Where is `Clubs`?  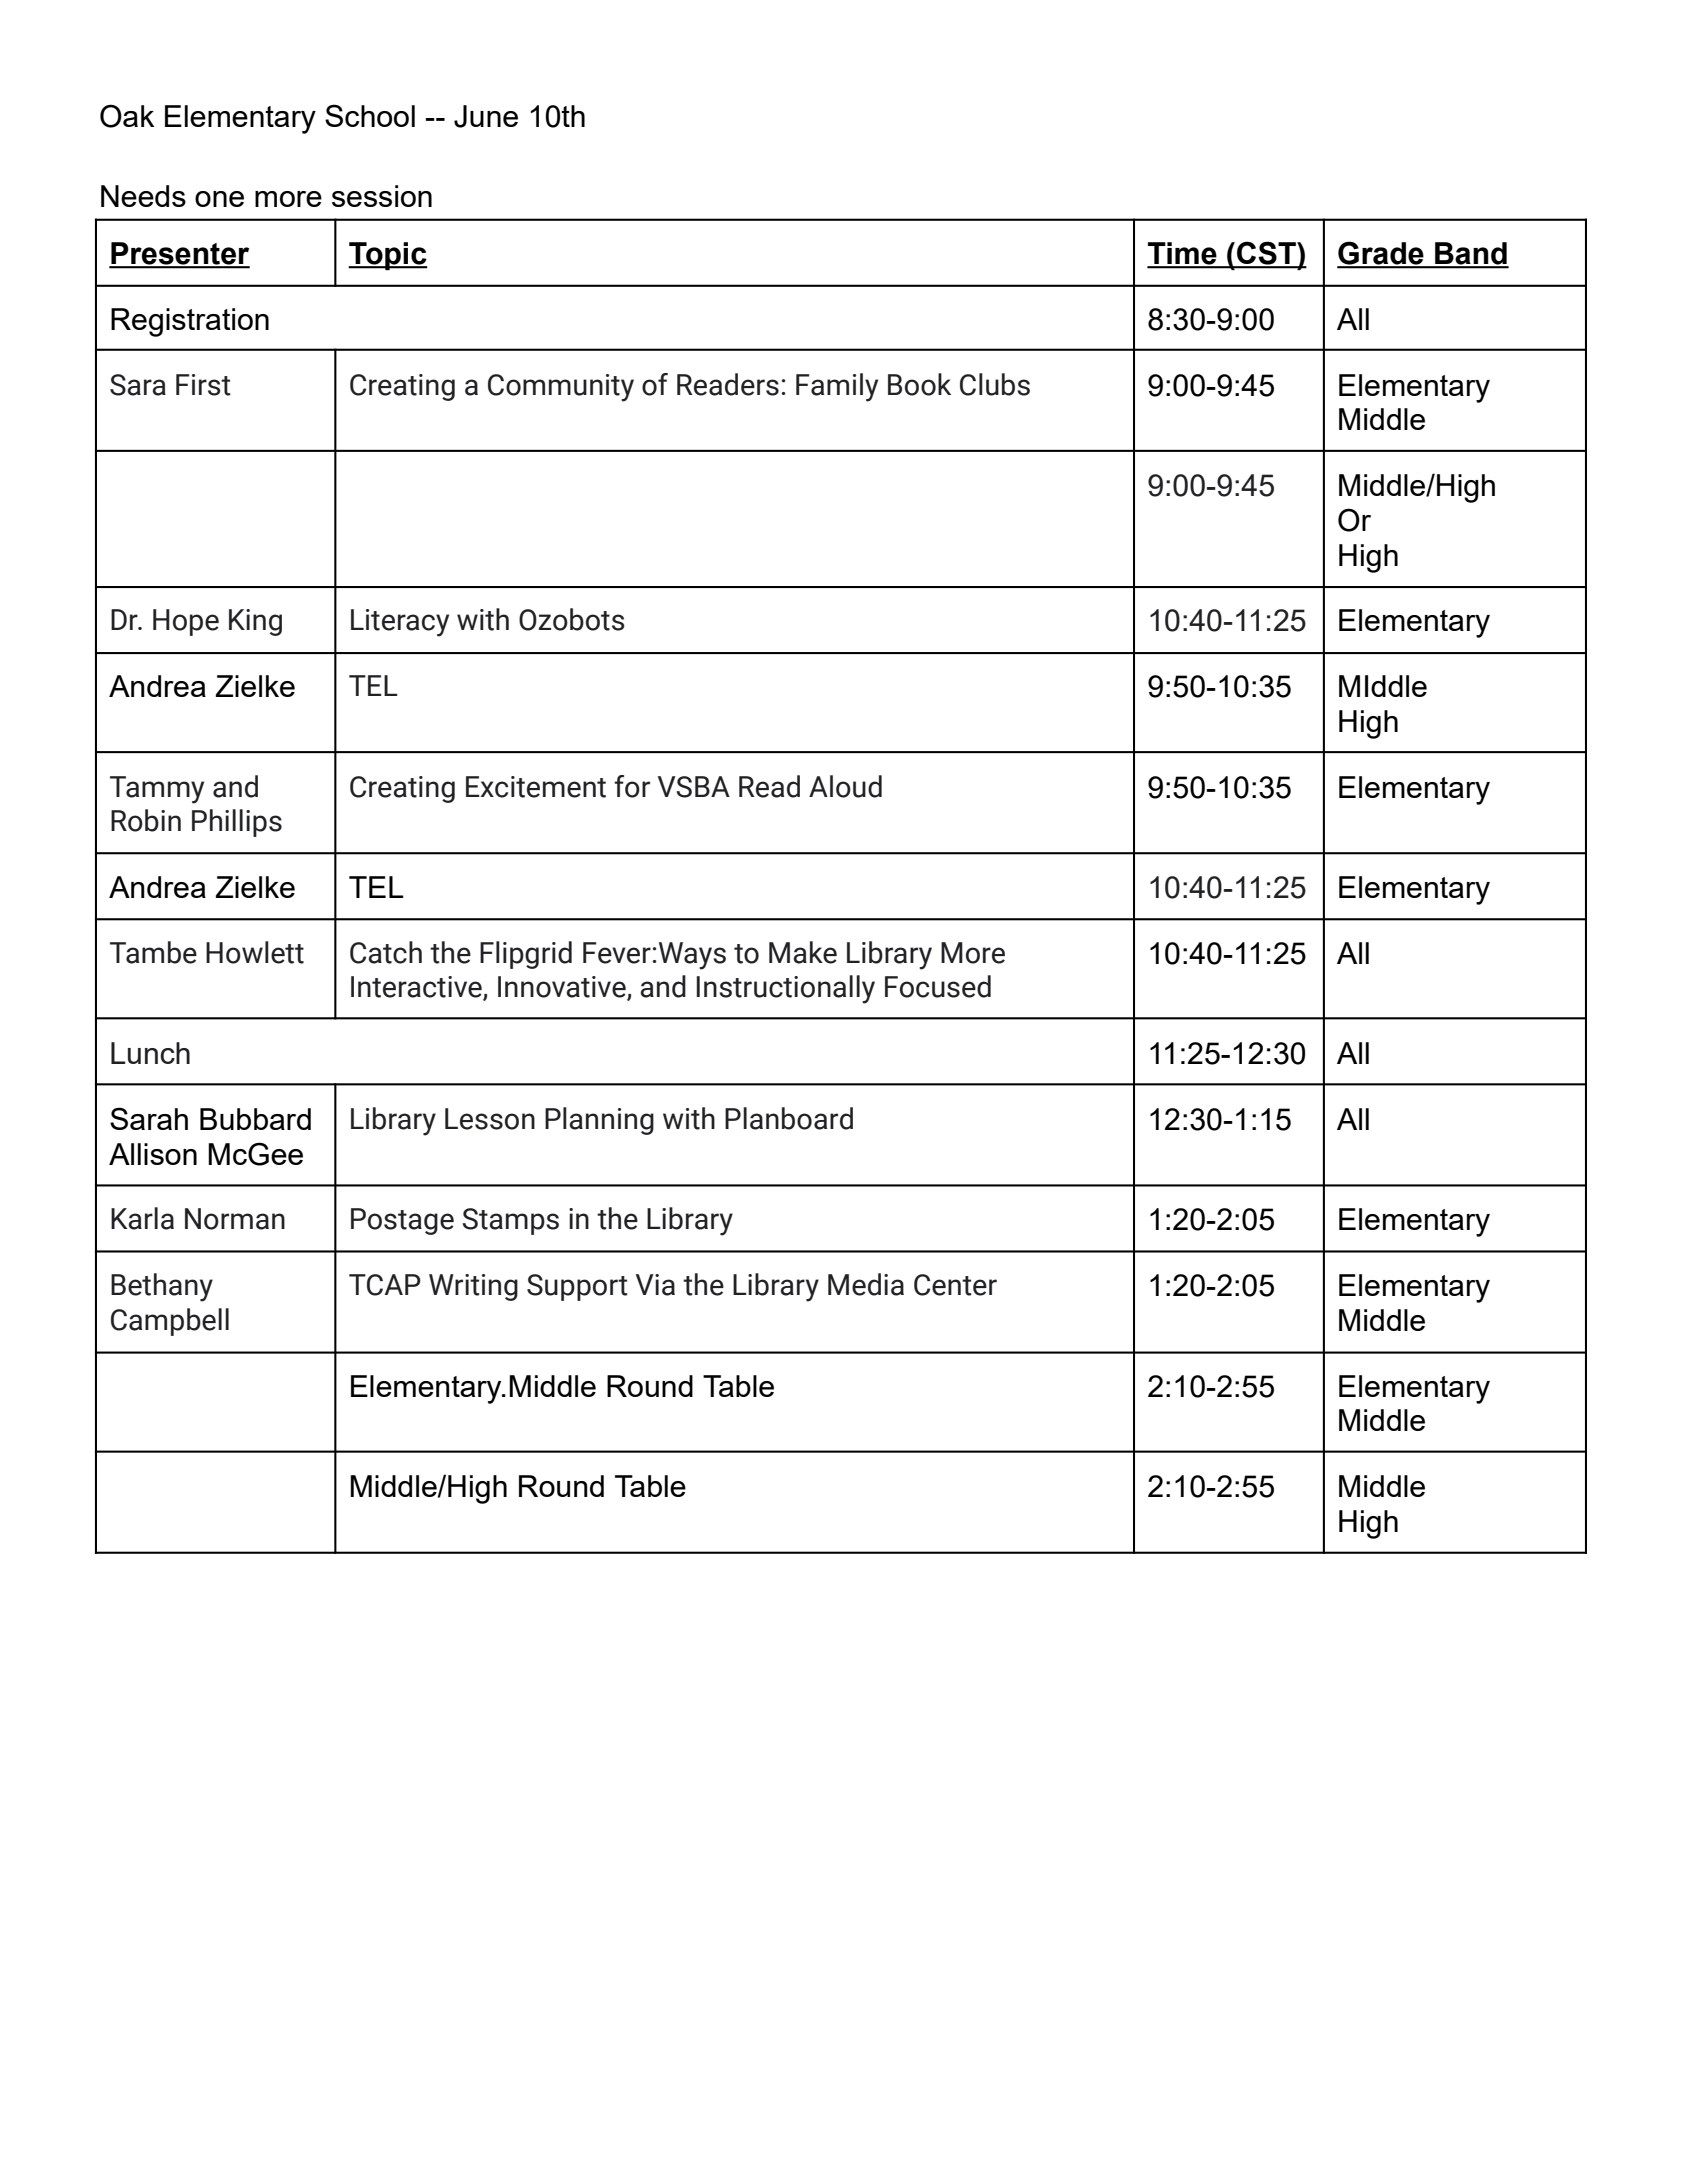
Clubs is located at coordinates (995, 384).
